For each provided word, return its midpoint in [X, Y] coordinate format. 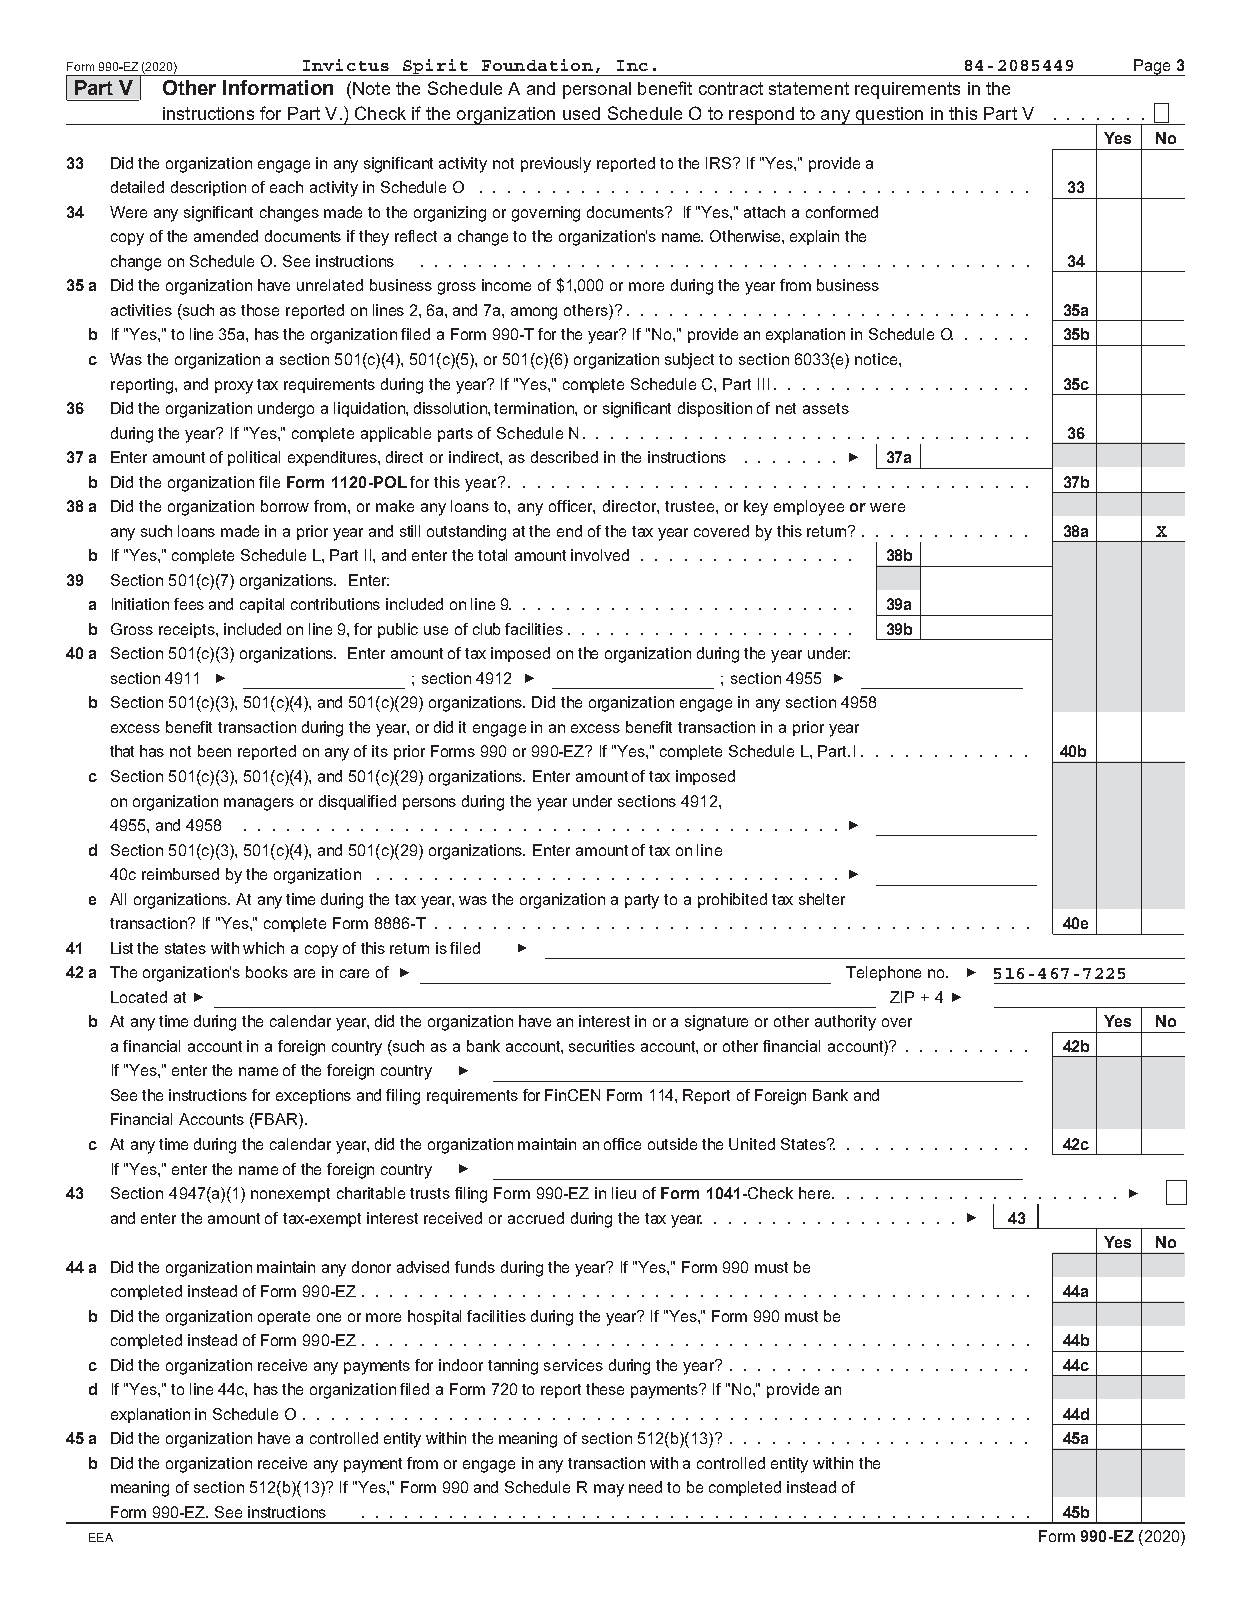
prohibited [732, 900]
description [208, 188]
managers [259, 804]
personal [597, 90]
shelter [822, 899]
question [889, 116]
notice [877, 359]
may [609, 1490]
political [254, 458]
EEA [101, 1537]
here [816, 1193]
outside [672, 1144]
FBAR [276, 1119]
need [645, 1487]
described [564, 457]
